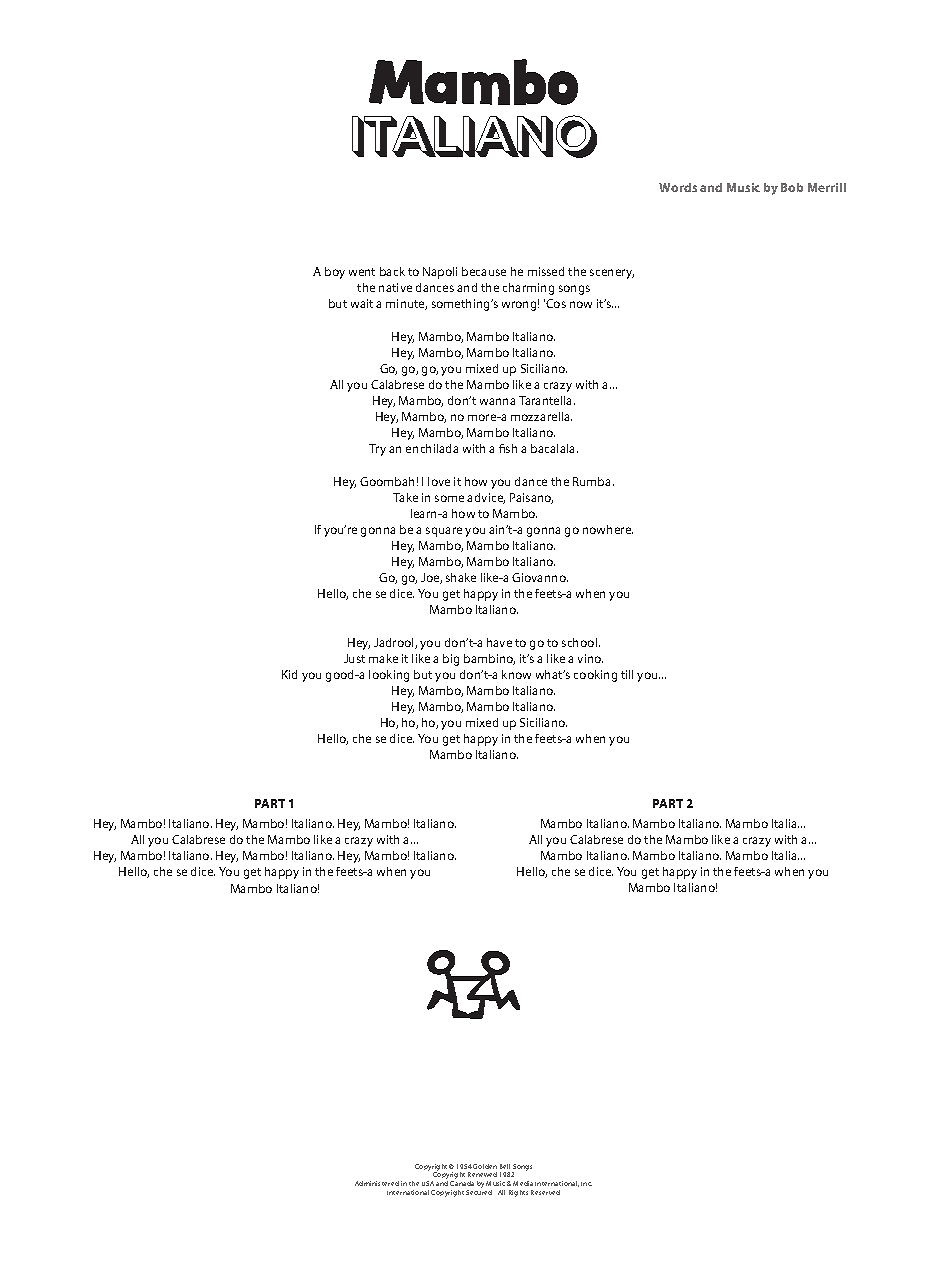 The width and height of the document is (952, 1267). What do you see at coordinates (627, 674) in the document?
I see `till` at bounding box center [627, 674].
